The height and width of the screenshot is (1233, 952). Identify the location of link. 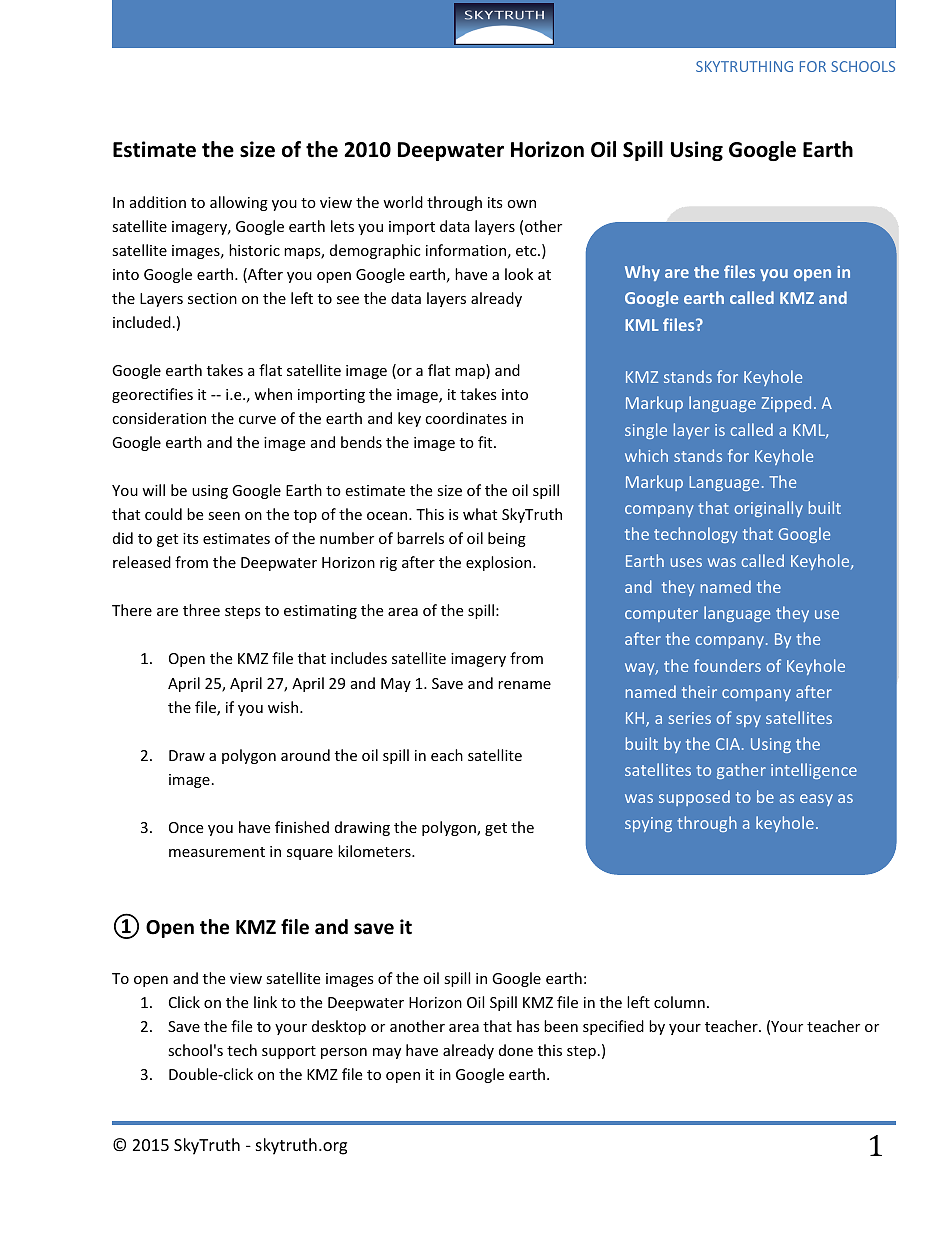
(265, 1002).
